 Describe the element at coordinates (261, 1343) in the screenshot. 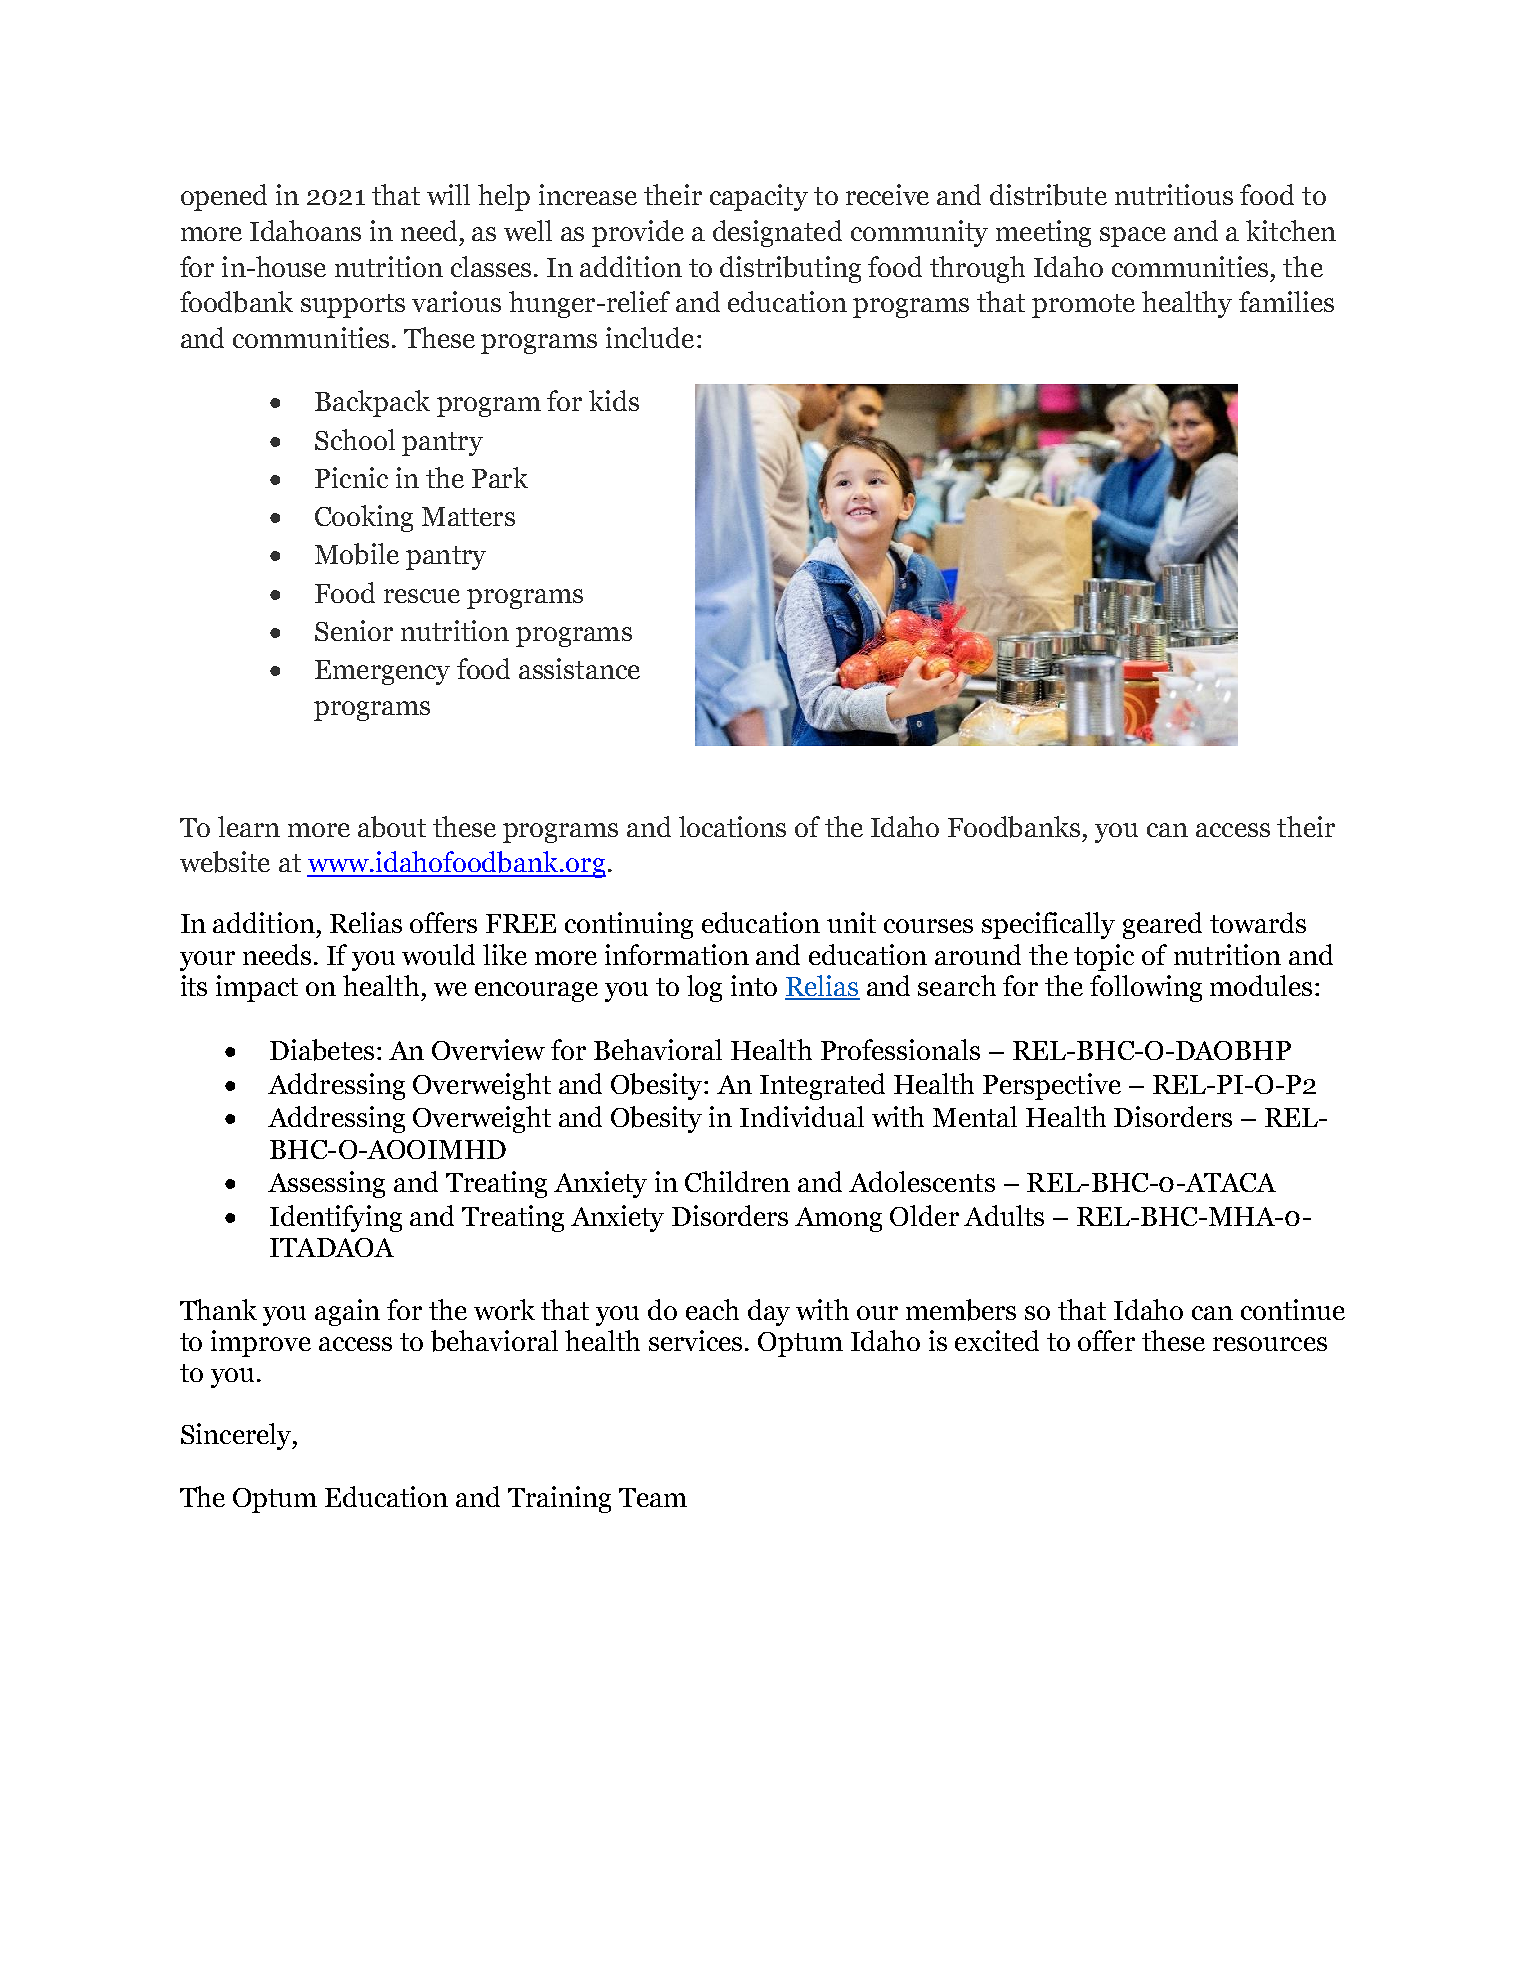

I see `improve` at that location.
